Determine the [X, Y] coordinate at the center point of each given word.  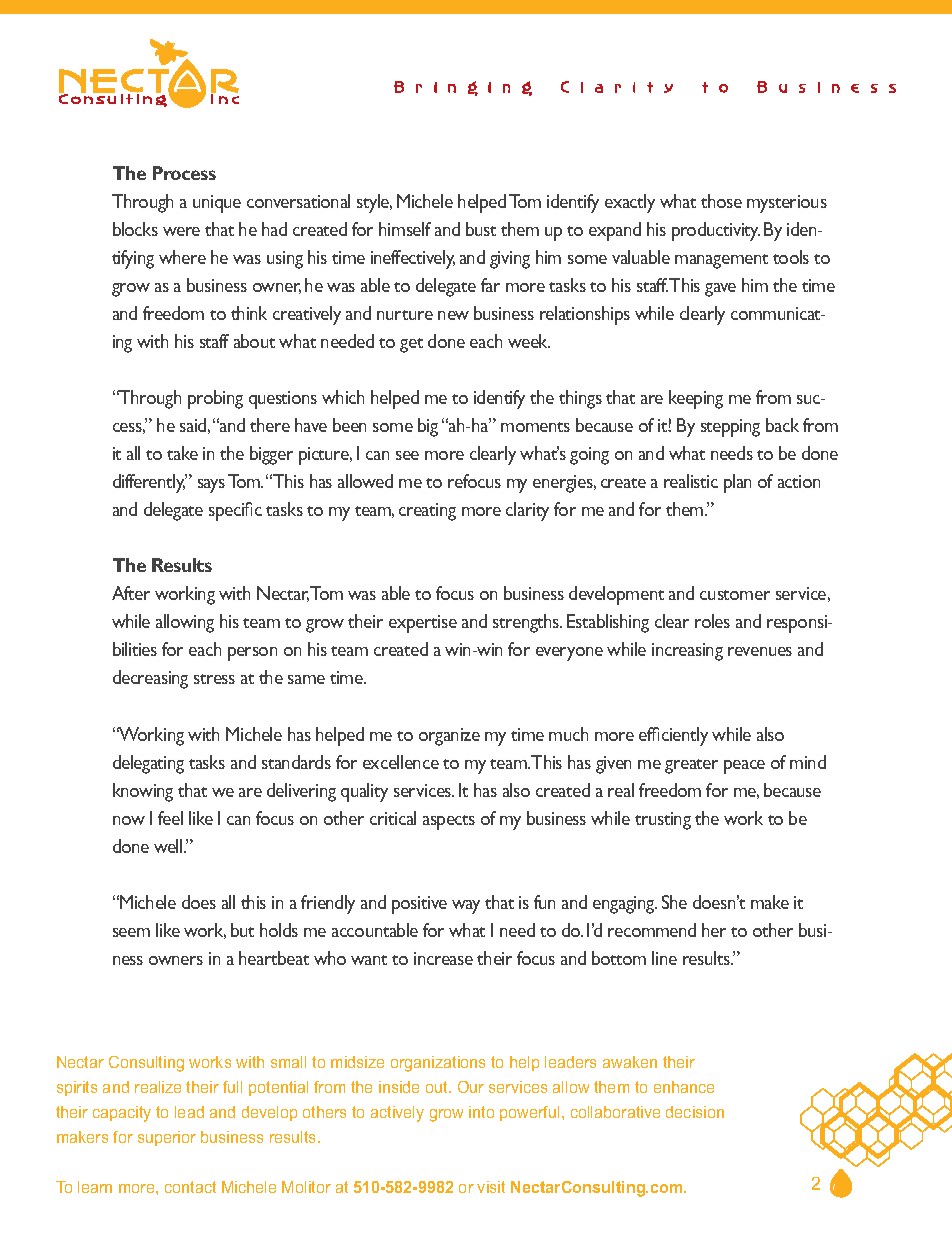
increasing [687, 652]
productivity [716, 231]
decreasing [150, 679]
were [181, 231]
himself [405, 229]
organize [449, 737]
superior [167, 1138]
